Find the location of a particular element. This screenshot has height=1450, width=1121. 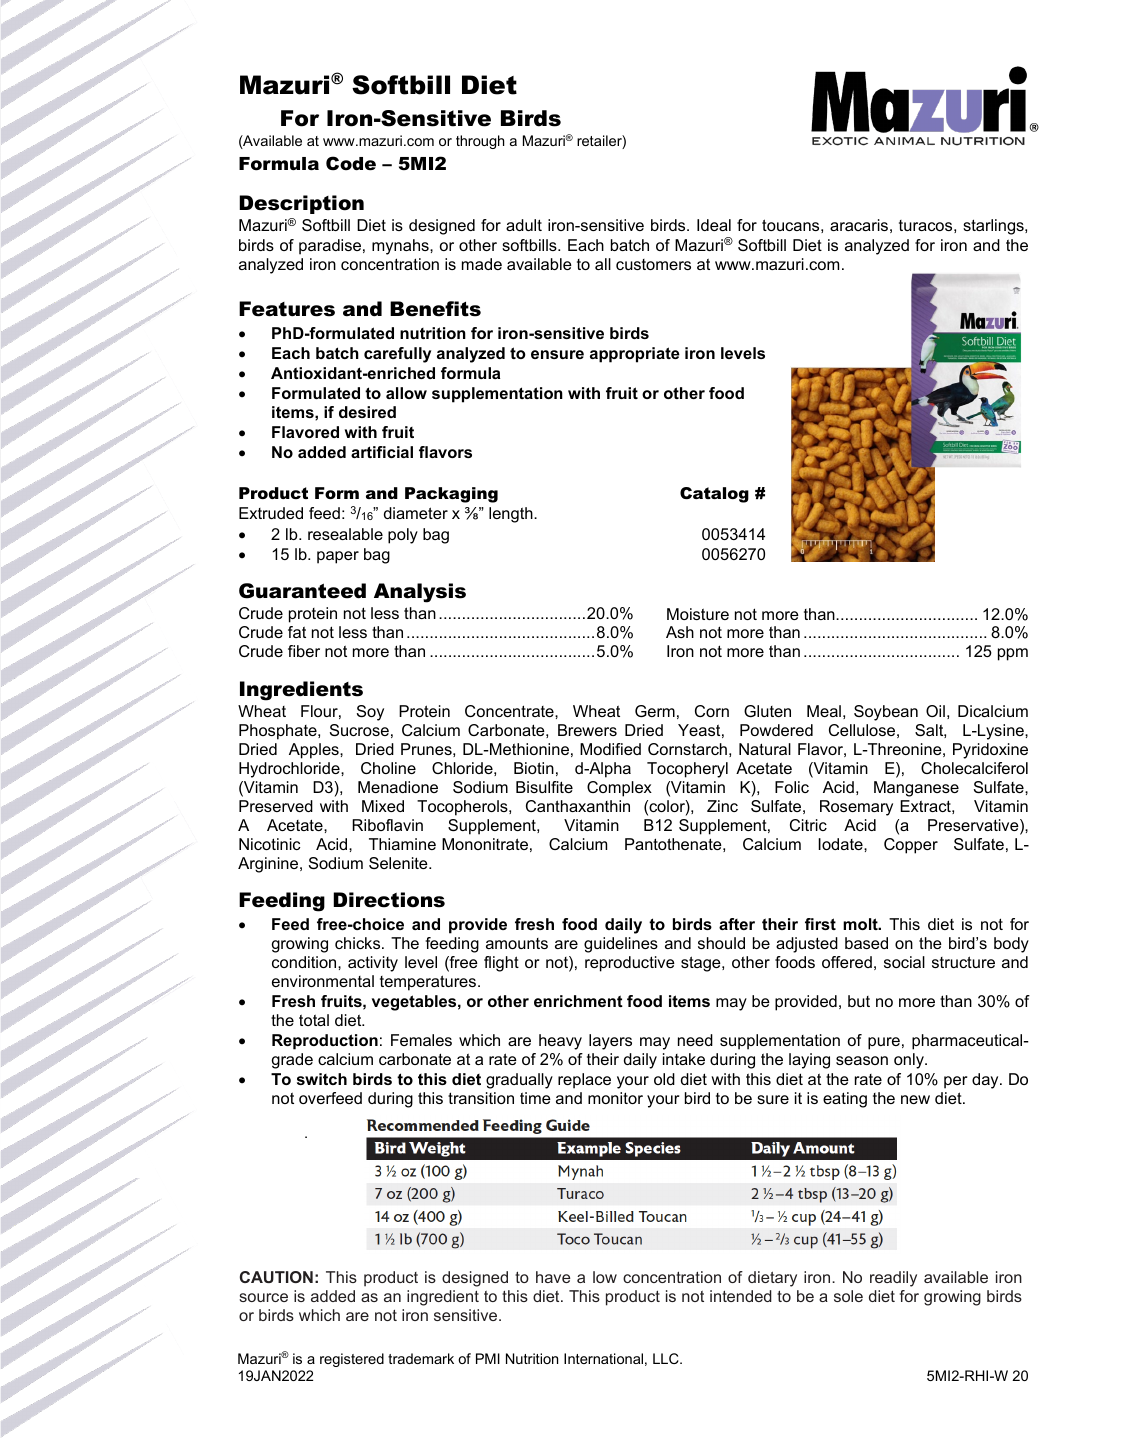

starlings is located at coordinates (994, 227).
